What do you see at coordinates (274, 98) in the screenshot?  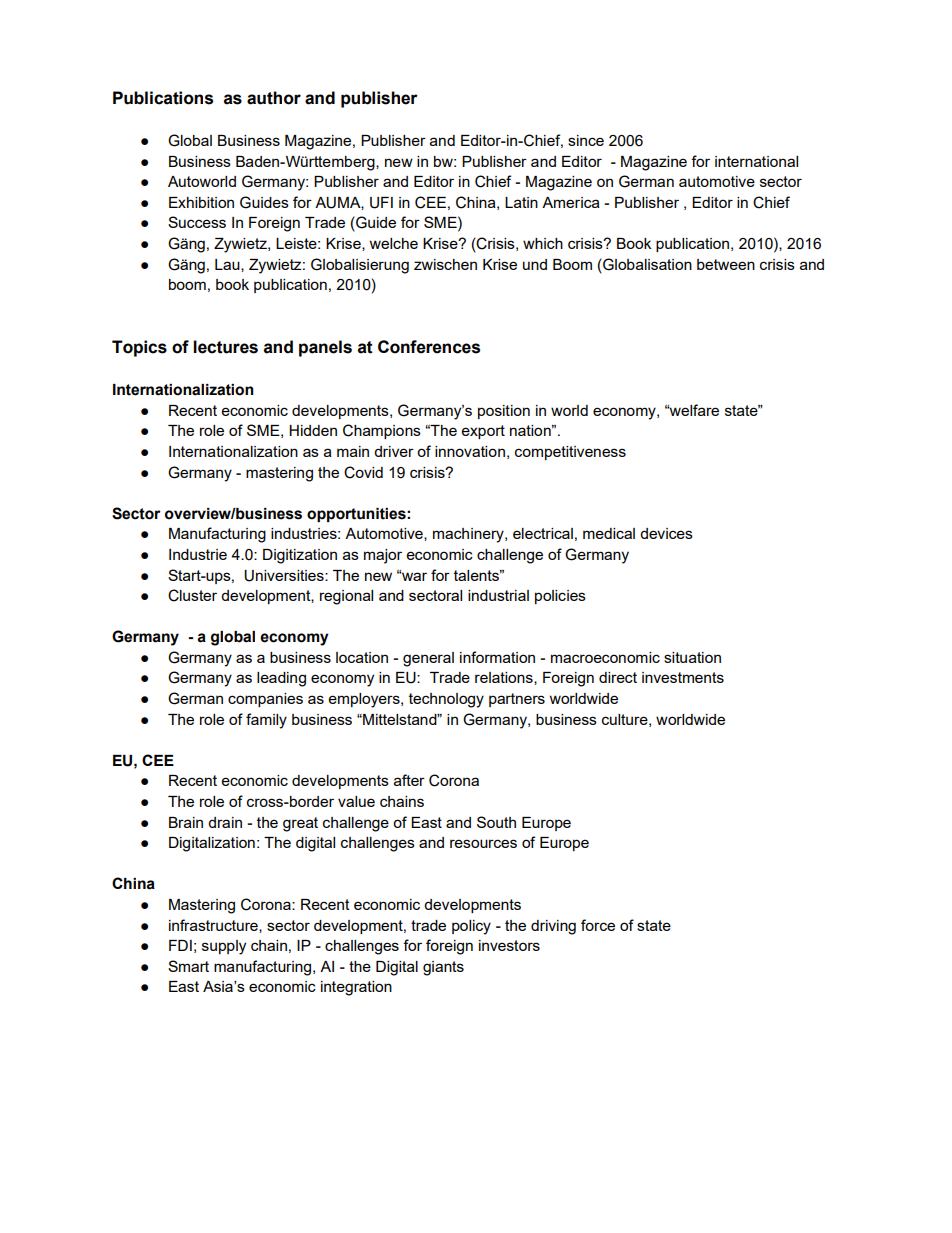 I see `author` at bounding box center [274, 98].
